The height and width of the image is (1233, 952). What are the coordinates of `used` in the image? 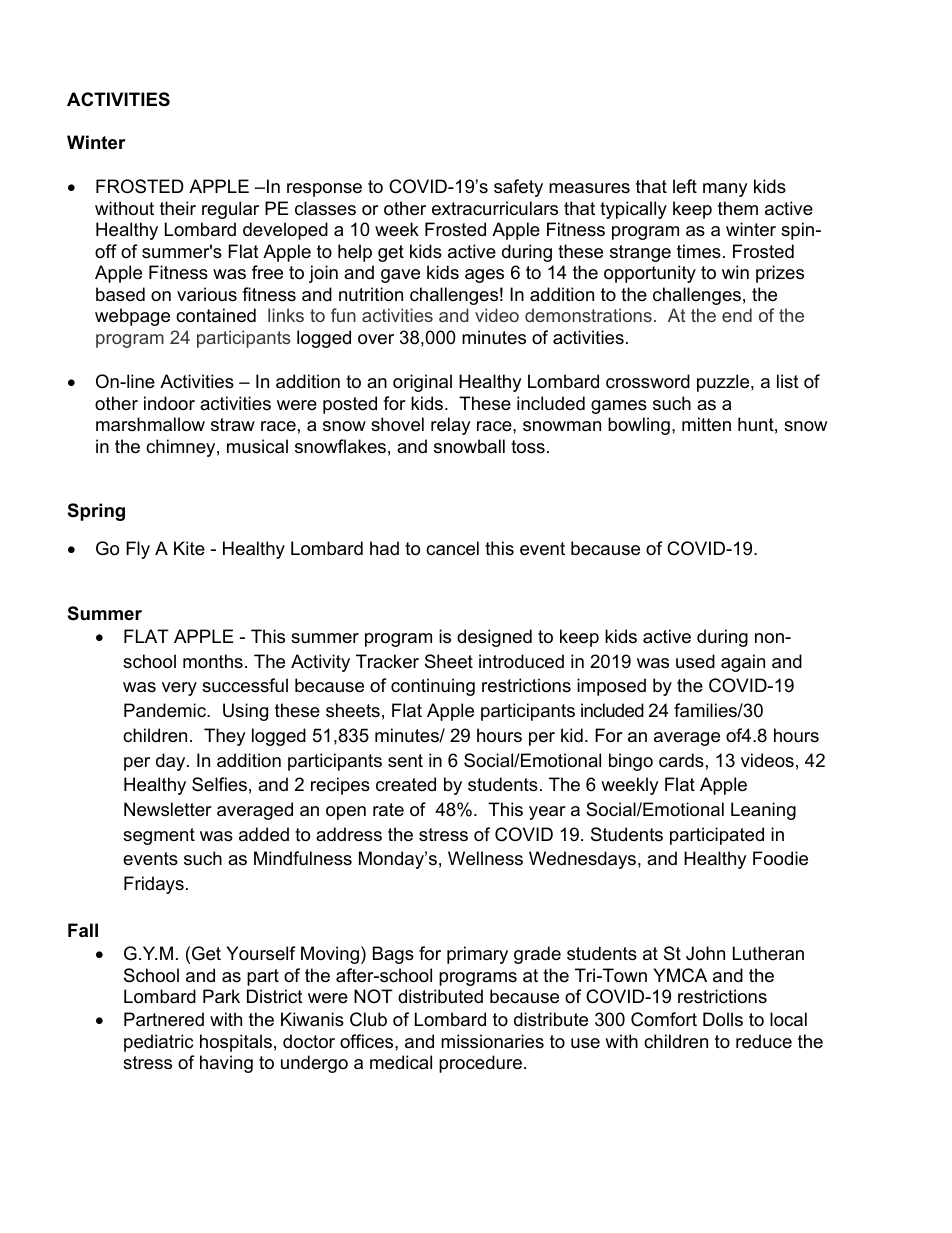 It's located at (695, 661).
